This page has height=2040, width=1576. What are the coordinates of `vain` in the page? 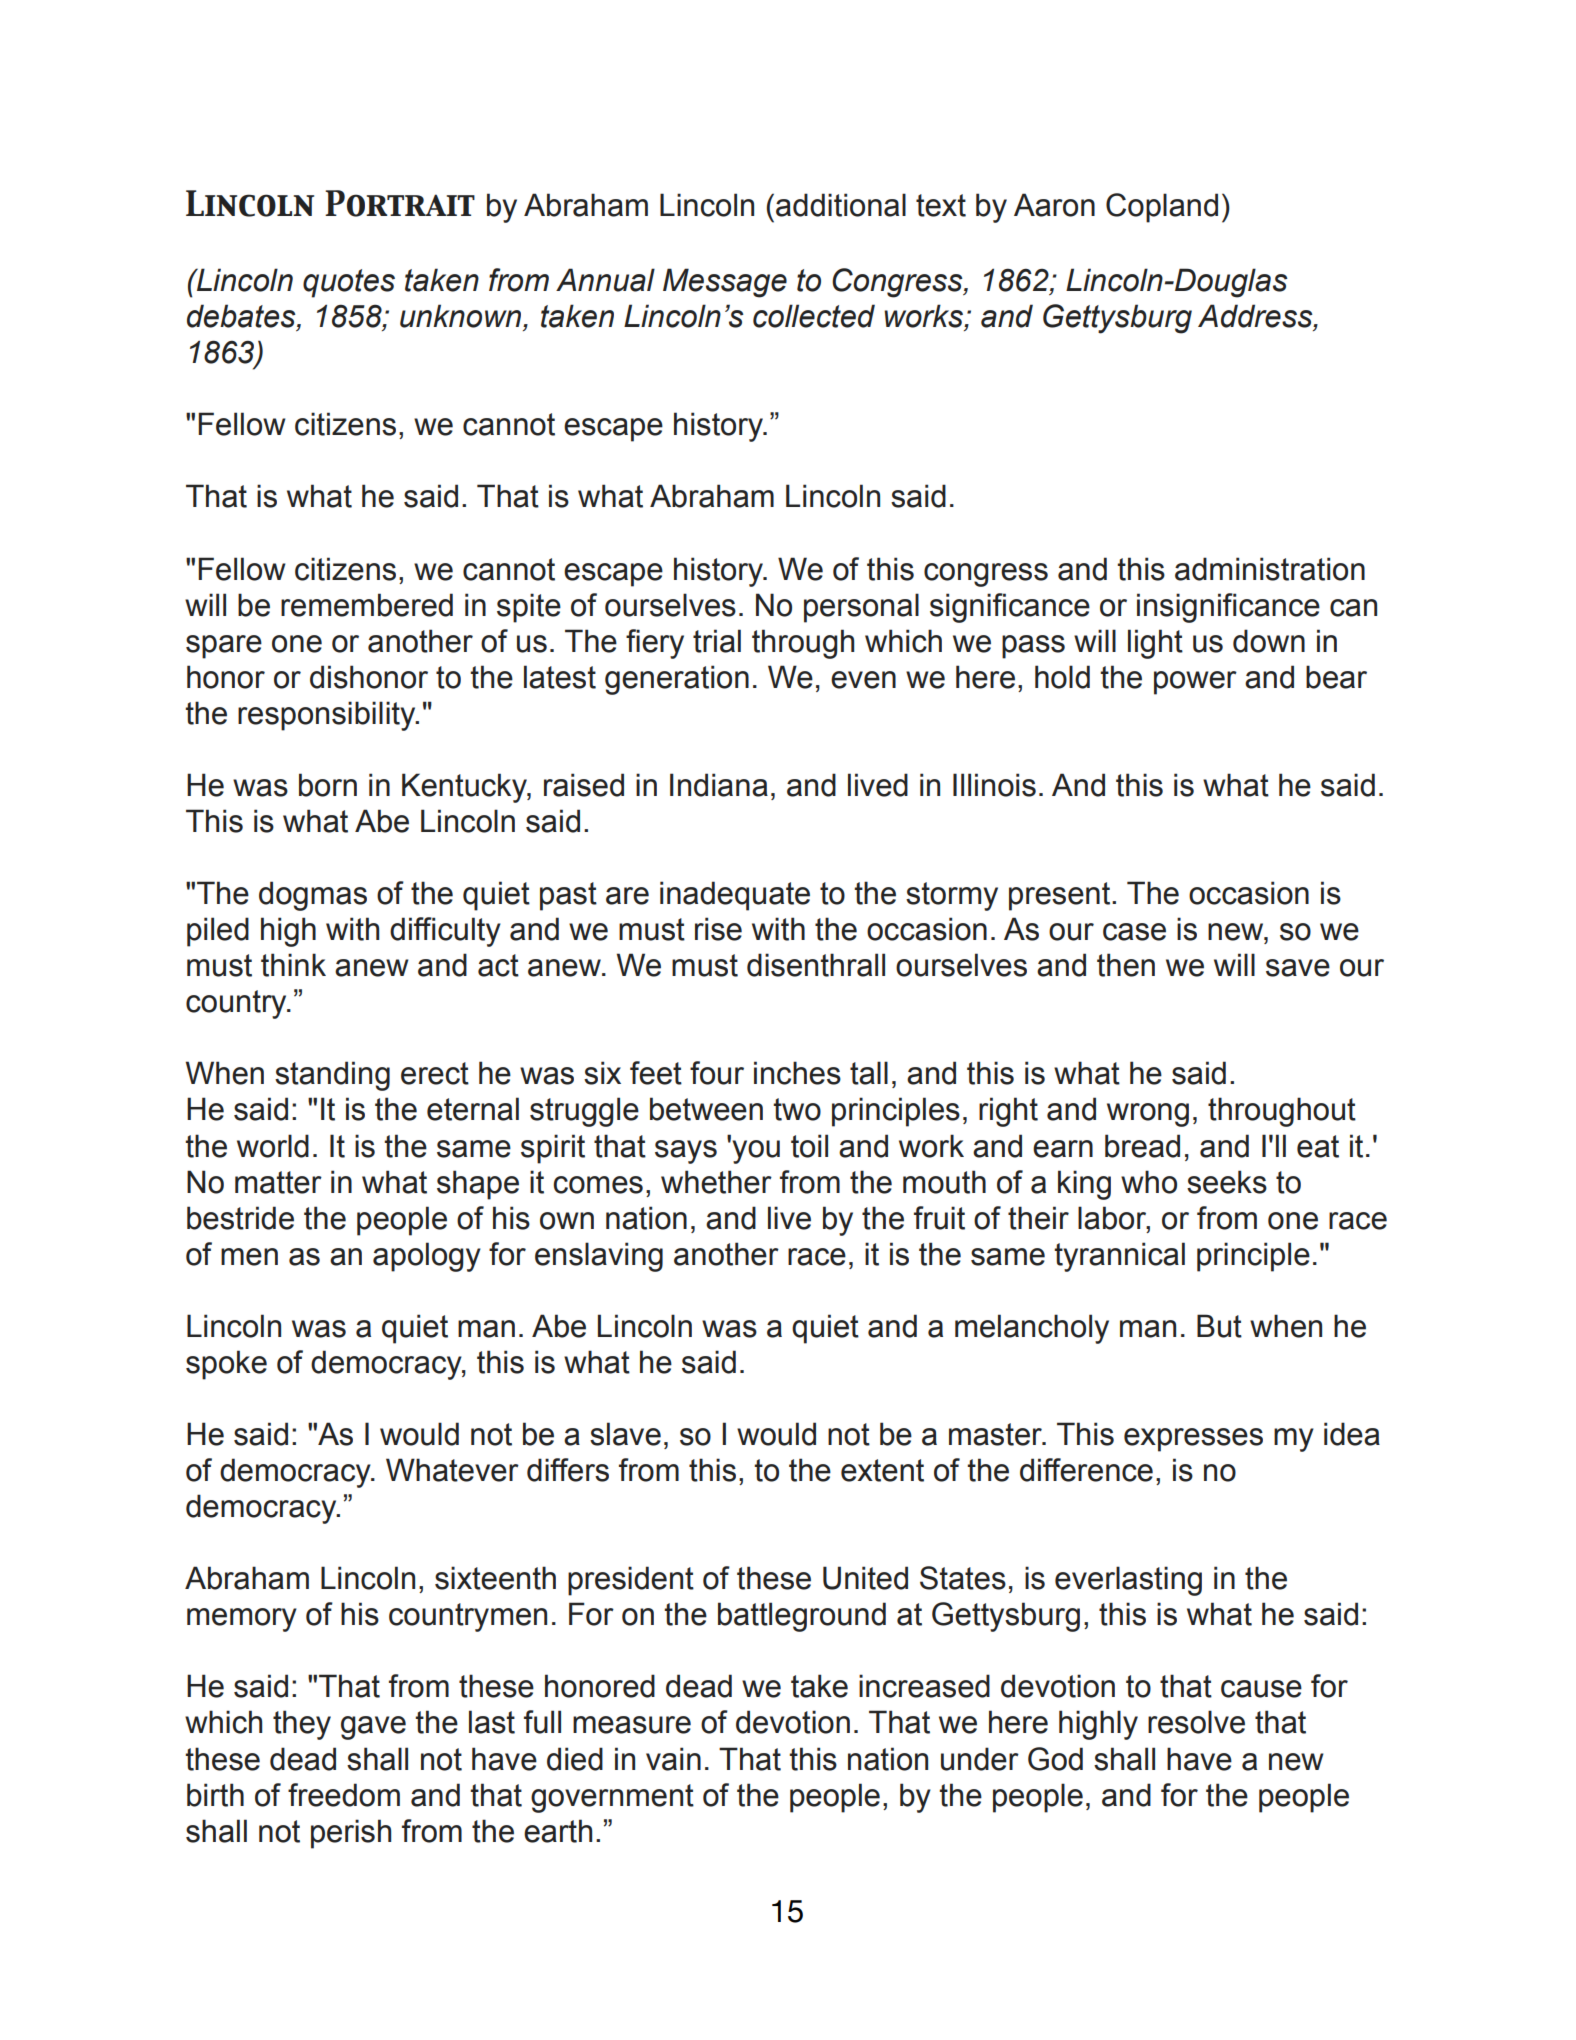 It's located at (673, 1759).
